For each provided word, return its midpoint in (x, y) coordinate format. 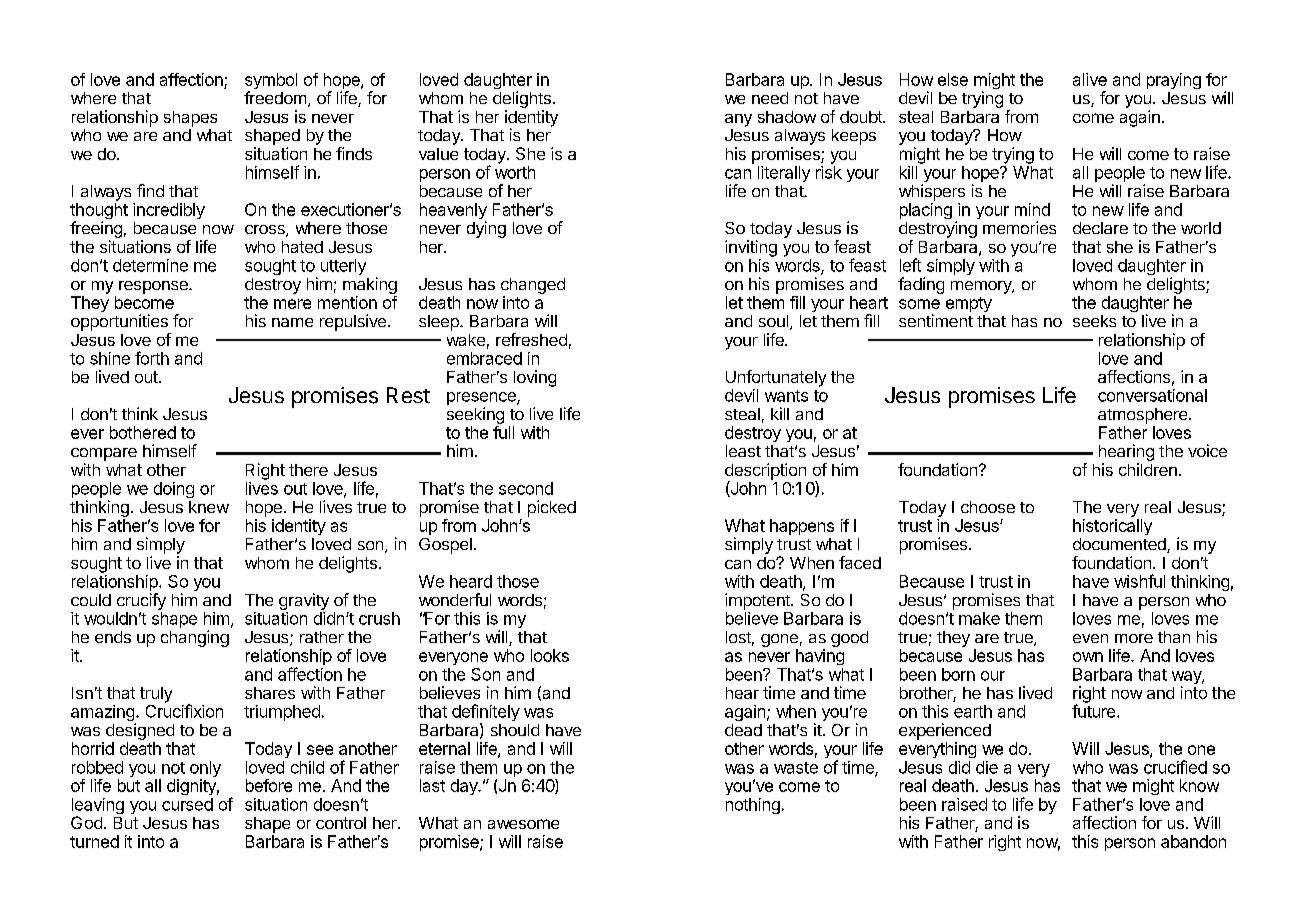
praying (1174, 81)
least (743, 451)
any (738, 120)
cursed (187, 804)
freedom (275, 97)
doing (174, 490)
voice (1207, 450)
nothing (753, 806)
